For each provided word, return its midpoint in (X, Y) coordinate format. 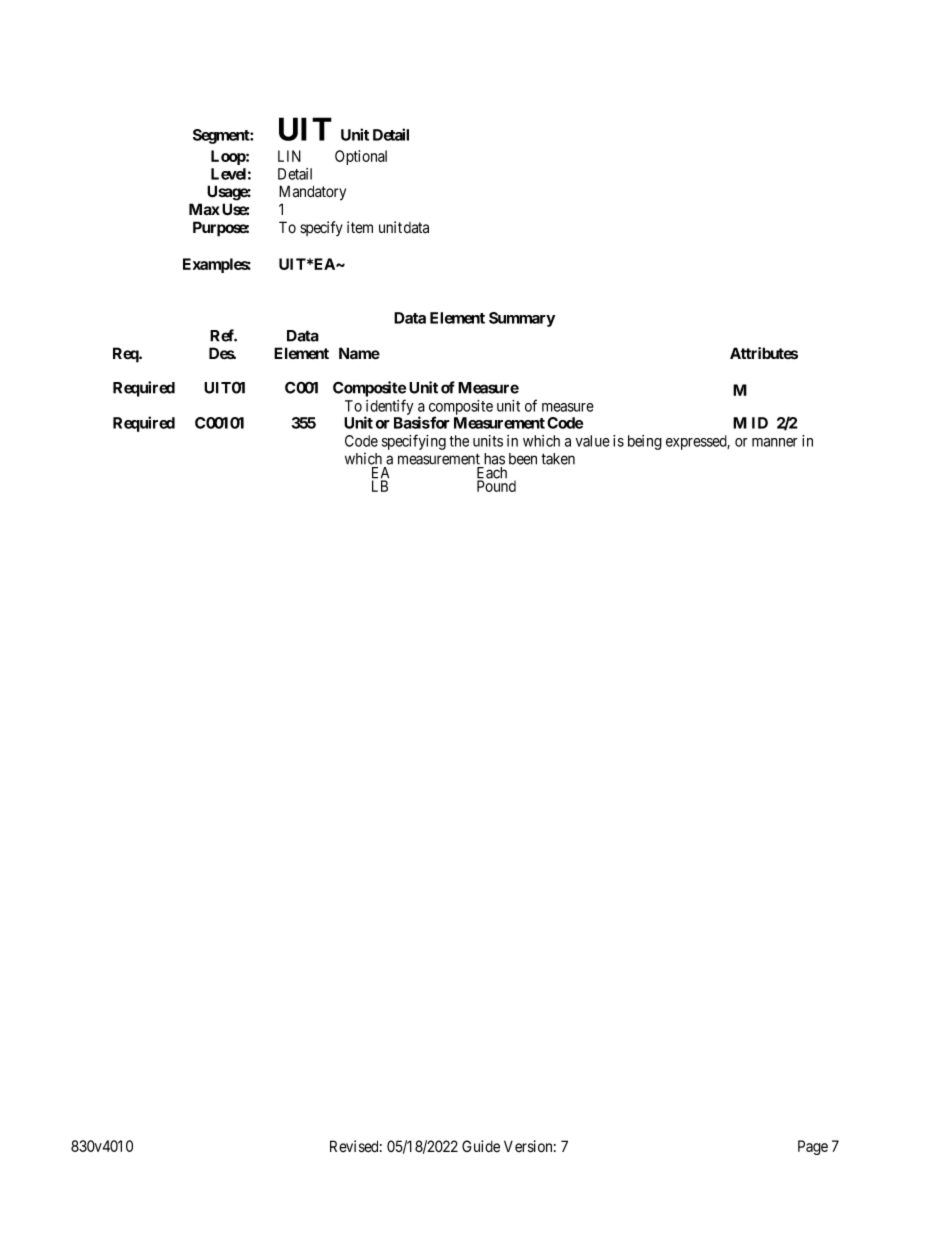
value (593, 441)
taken (558, 459)
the (459, 441)
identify (389, 408)
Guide (481, 1146)
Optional (361, 157)
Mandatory (312, 193)
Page (813, 1147)
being (645, 442)
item (360, 227)
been (523, 459)
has (494, 459)
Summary (522, 319)
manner (775, 442)
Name (359, 353)
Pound (496, 486)
